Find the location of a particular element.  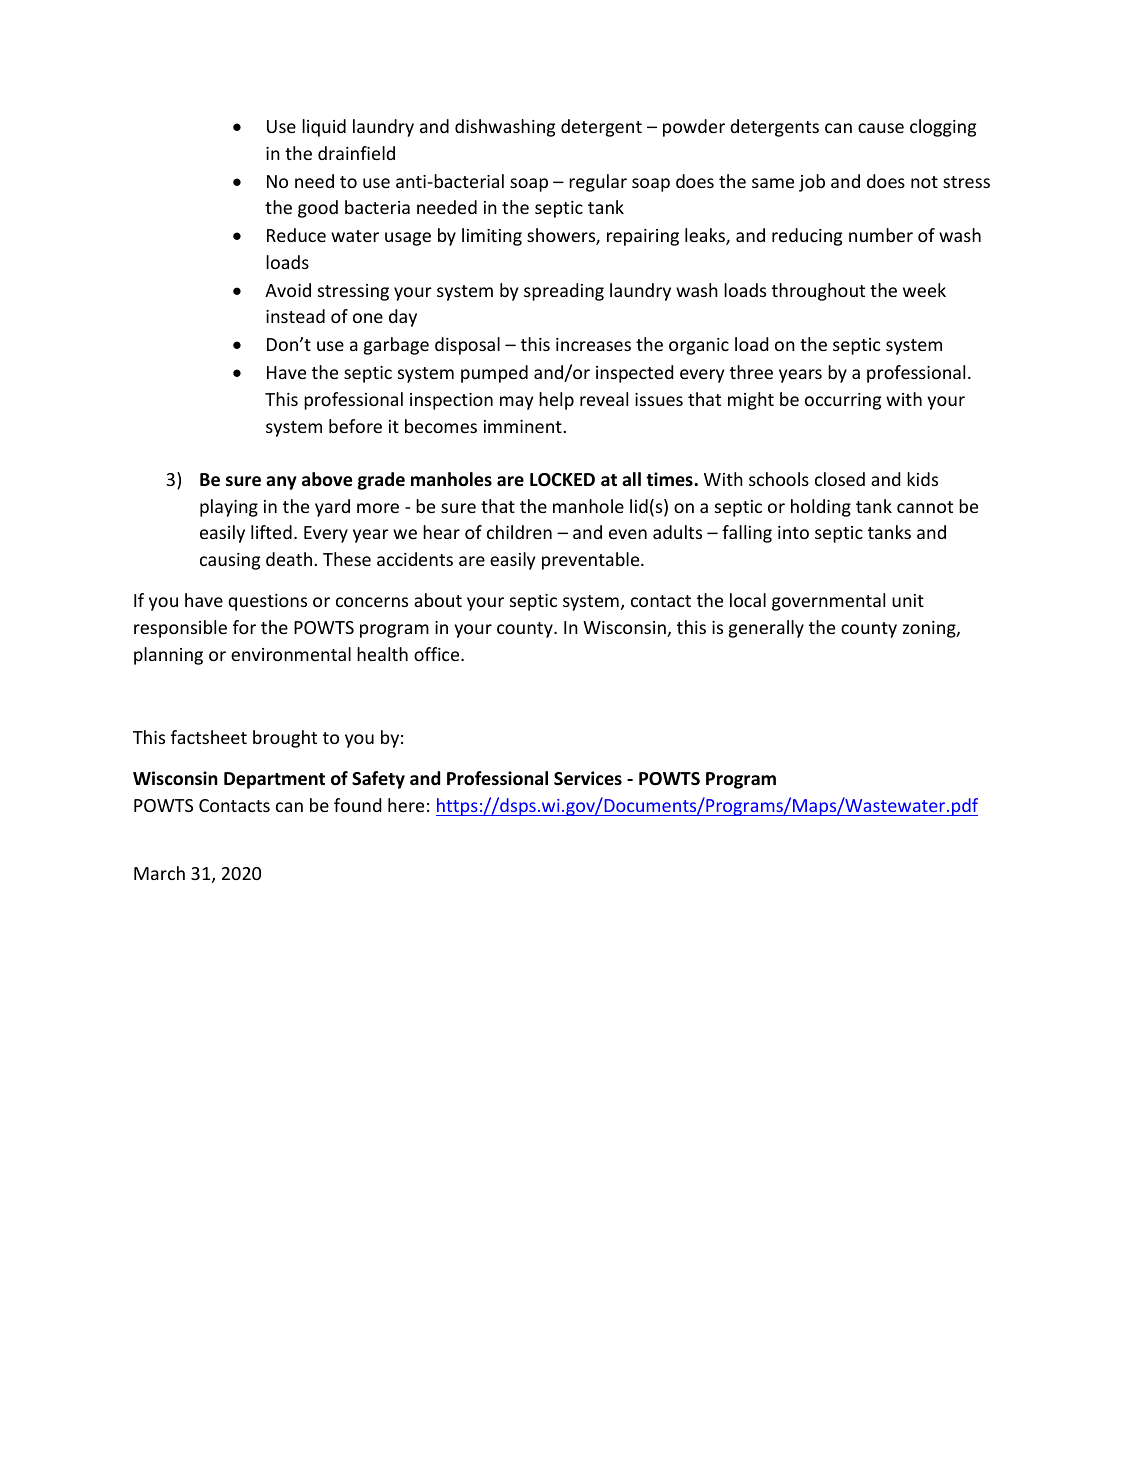

March is located at coordinates (159, 873).
